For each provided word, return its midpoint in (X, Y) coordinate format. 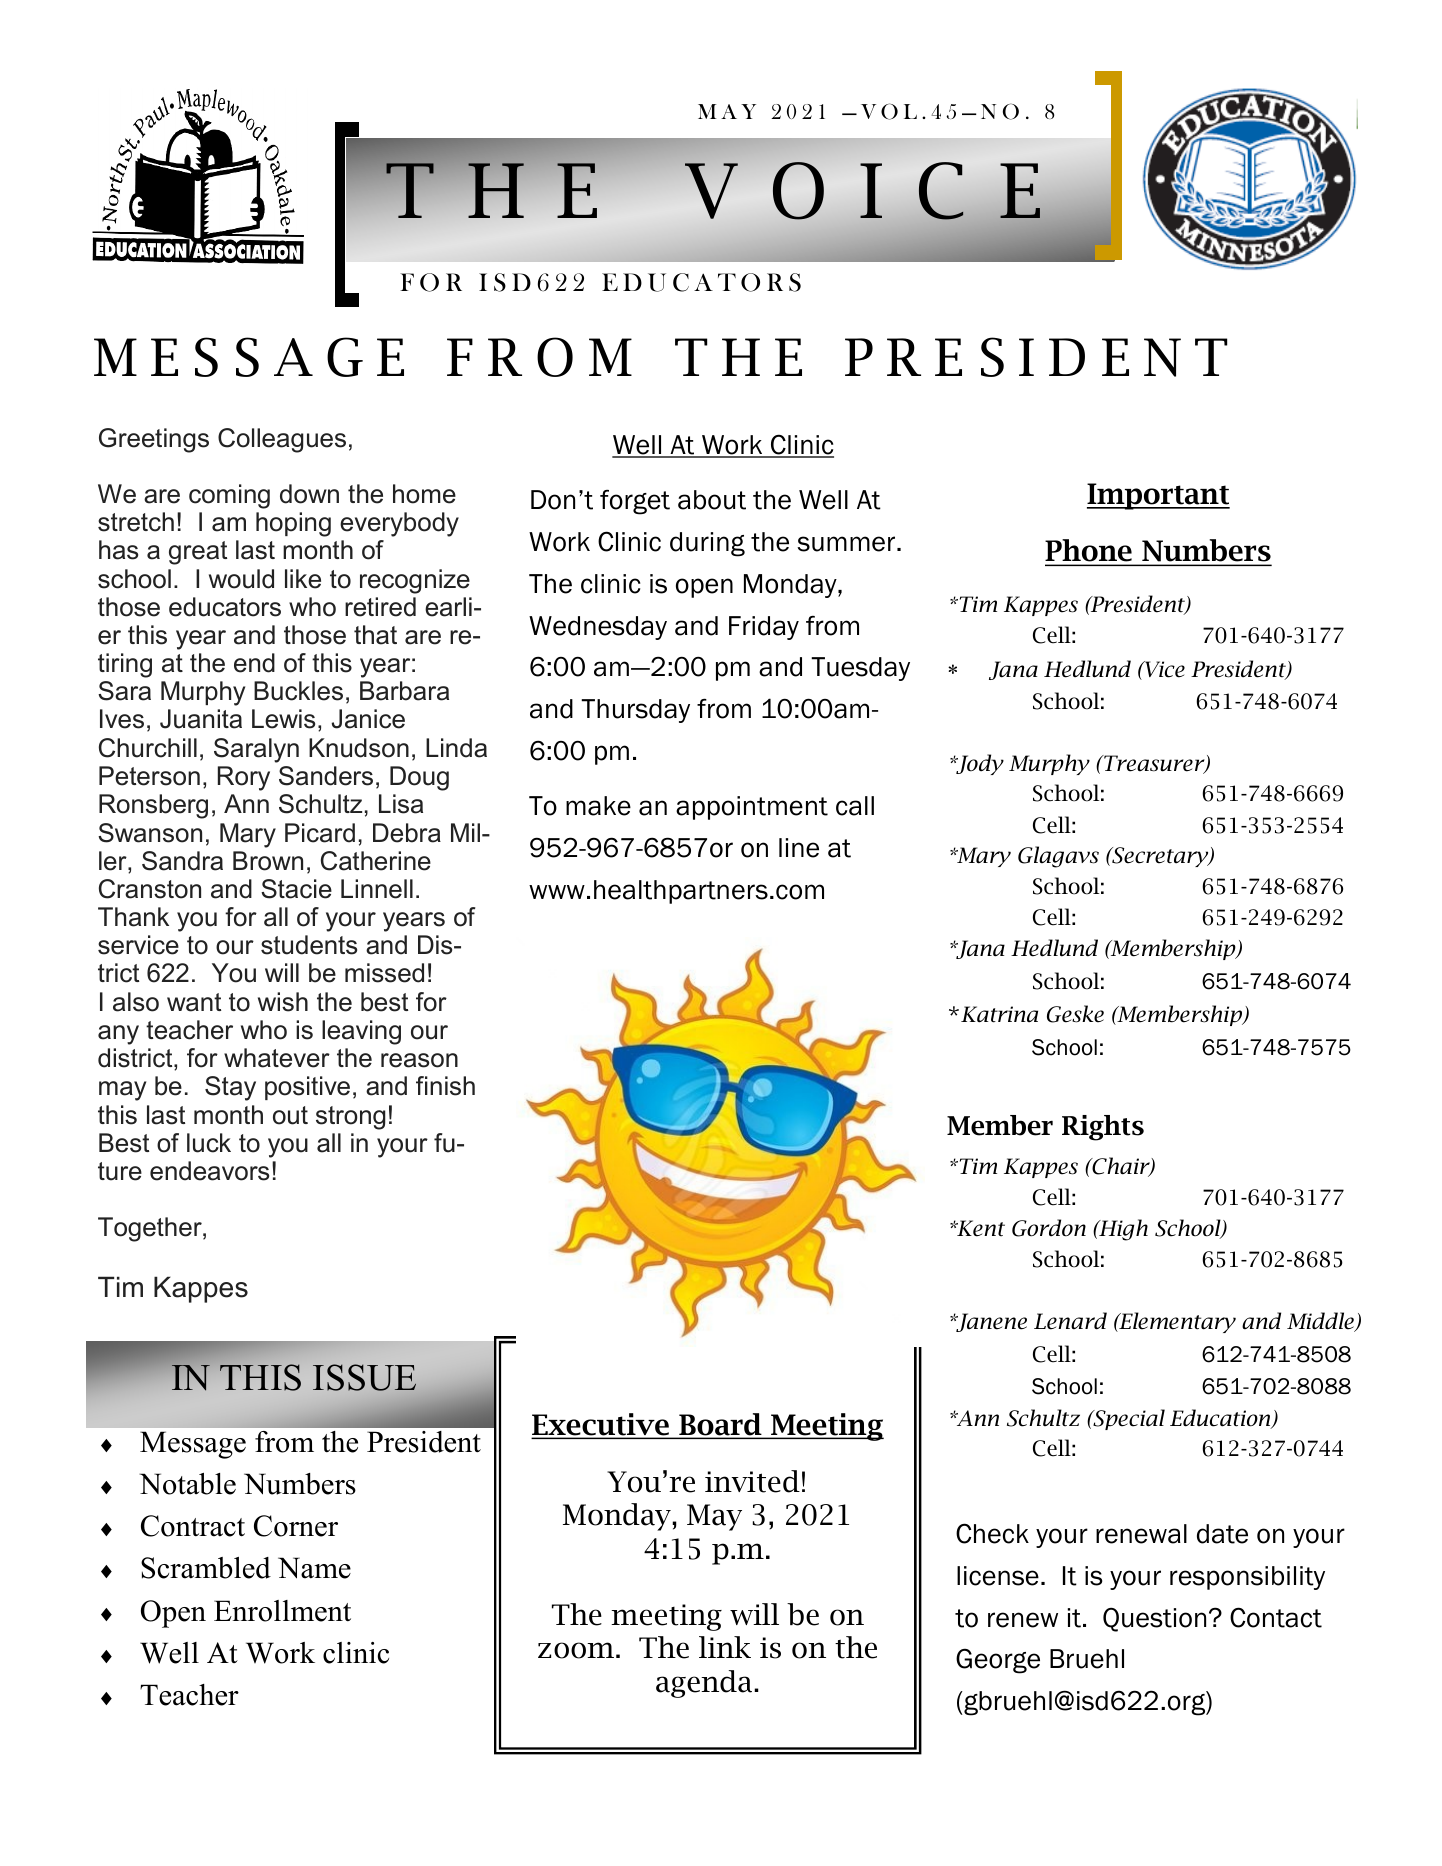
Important (1158, 496)
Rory (244, 778)
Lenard (1070, 1321)
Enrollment (282, 1611)
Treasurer (1154, 764)
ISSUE (364, 1377)
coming (229, 496)
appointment (752, 808)
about (712, 500)
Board (720, 1425)
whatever (277, 1058)
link (725, 1647)
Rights (1103, 1128)
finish (445, 1086)
